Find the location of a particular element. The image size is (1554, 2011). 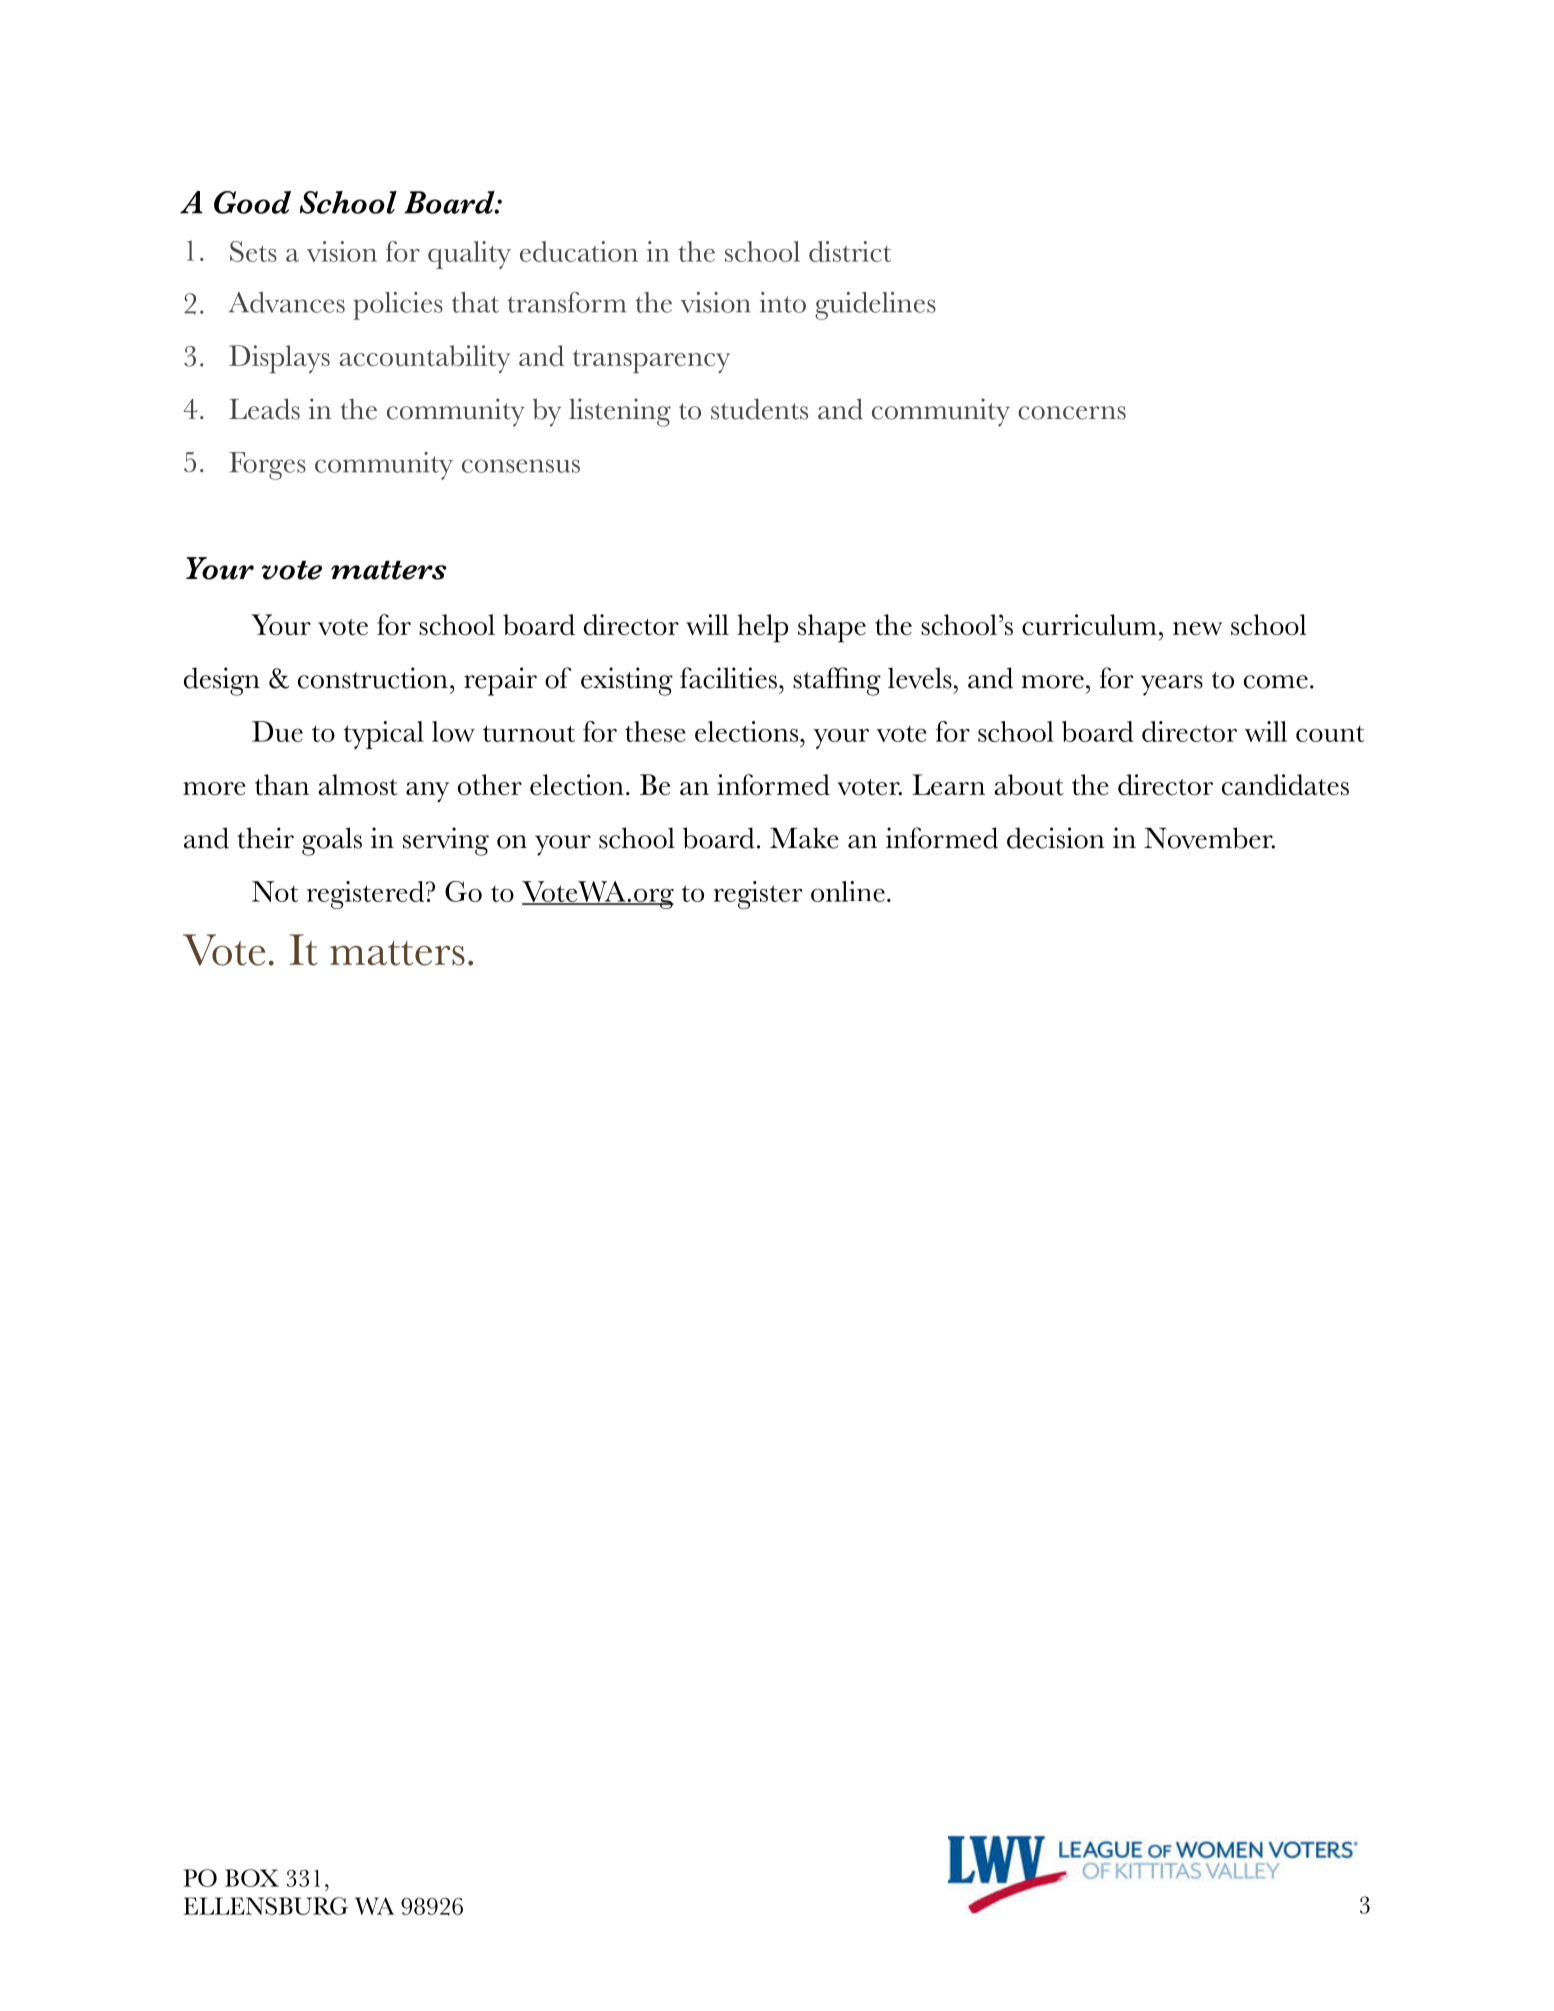

Make is located at coordinates (804, 838).
